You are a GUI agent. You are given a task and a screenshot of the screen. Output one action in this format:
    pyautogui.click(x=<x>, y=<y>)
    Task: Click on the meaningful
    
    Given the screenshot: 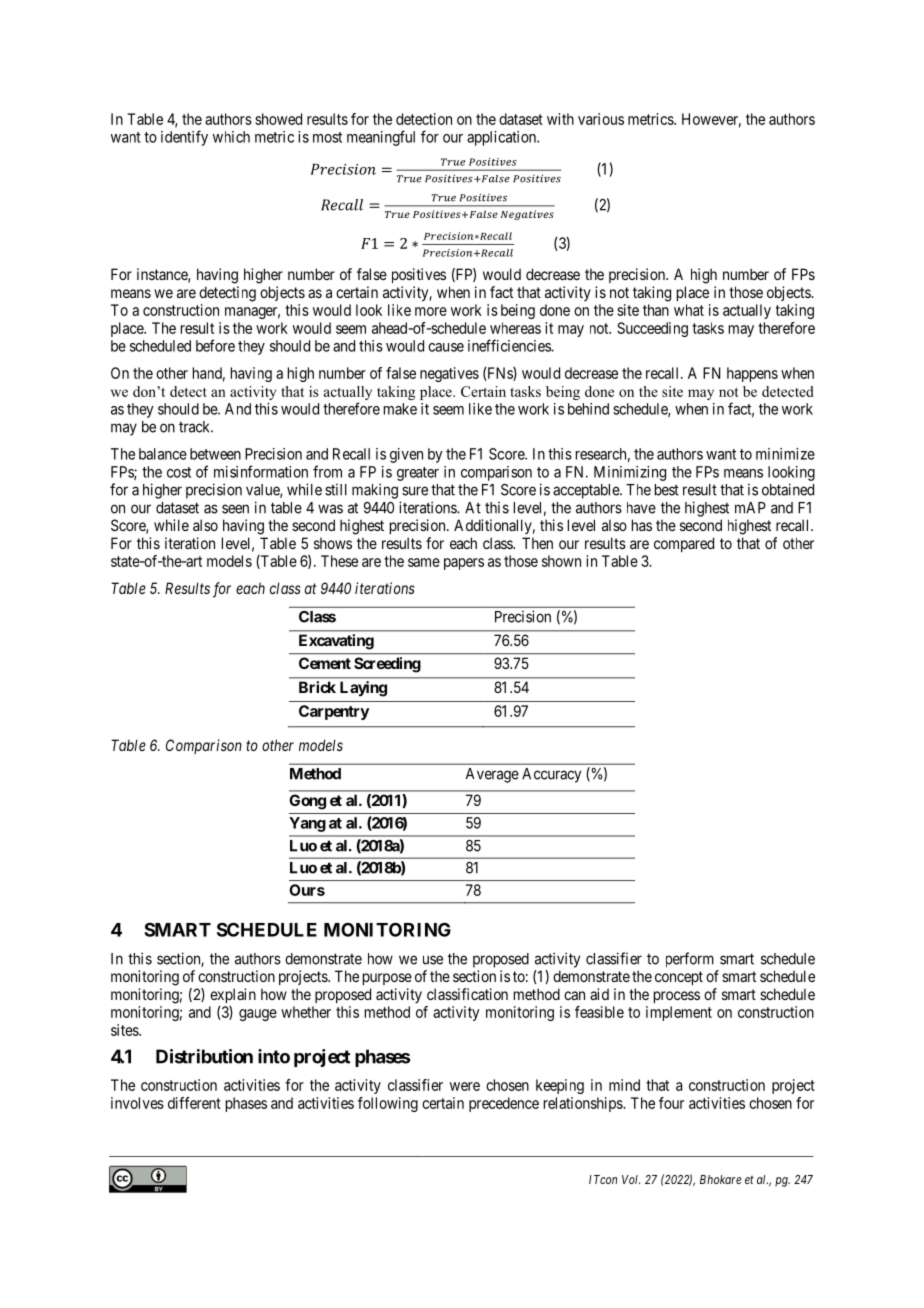 What is the action you would take?
    pyautogui.click(x=381, y=138)
